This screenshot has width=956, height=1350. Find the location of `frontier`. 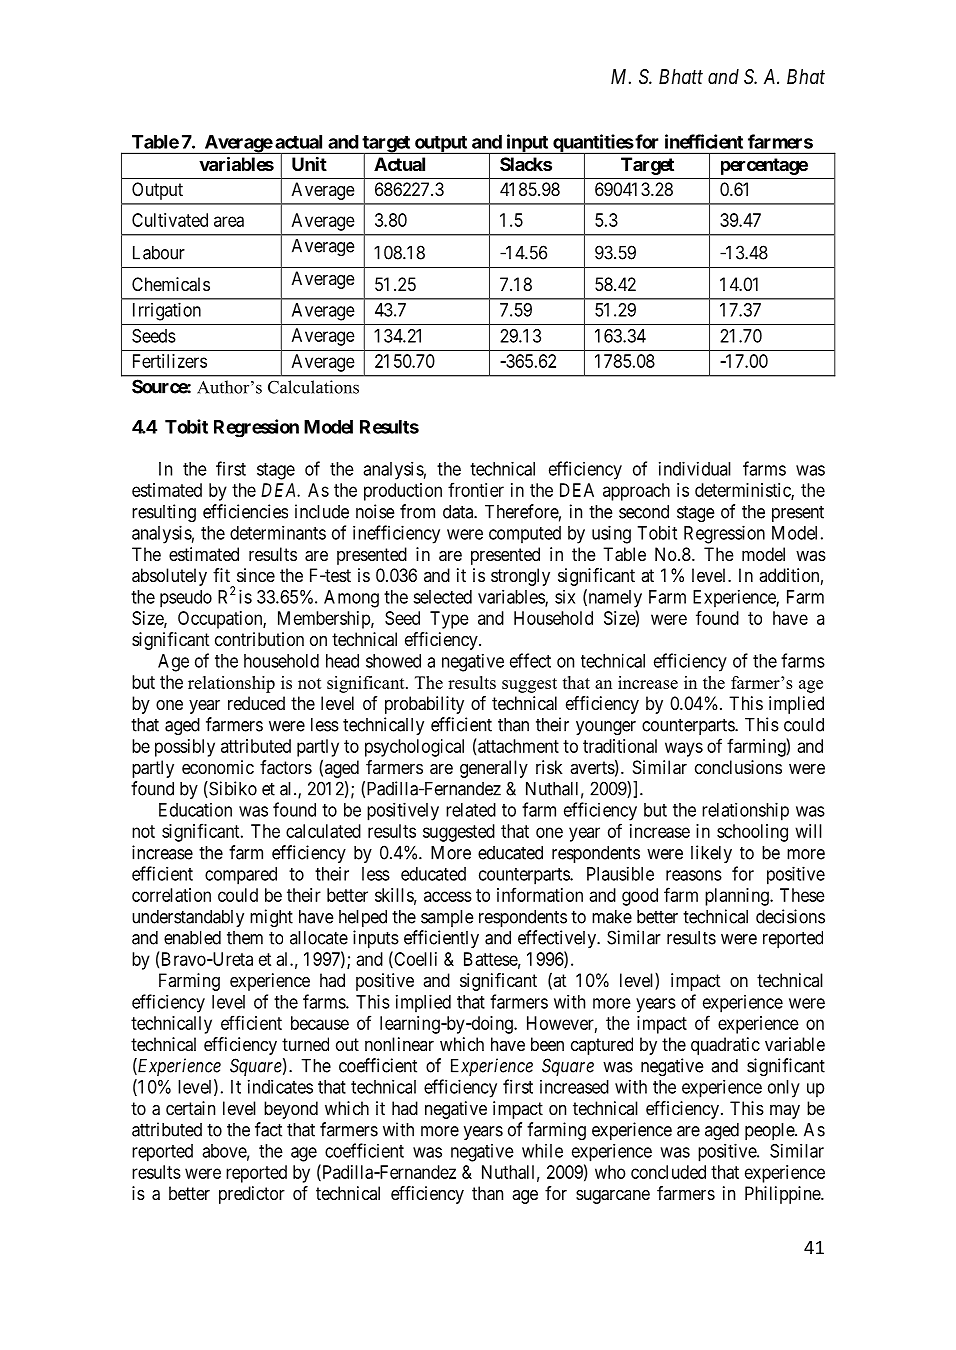

frontier is located at coordinates (476, 489).
